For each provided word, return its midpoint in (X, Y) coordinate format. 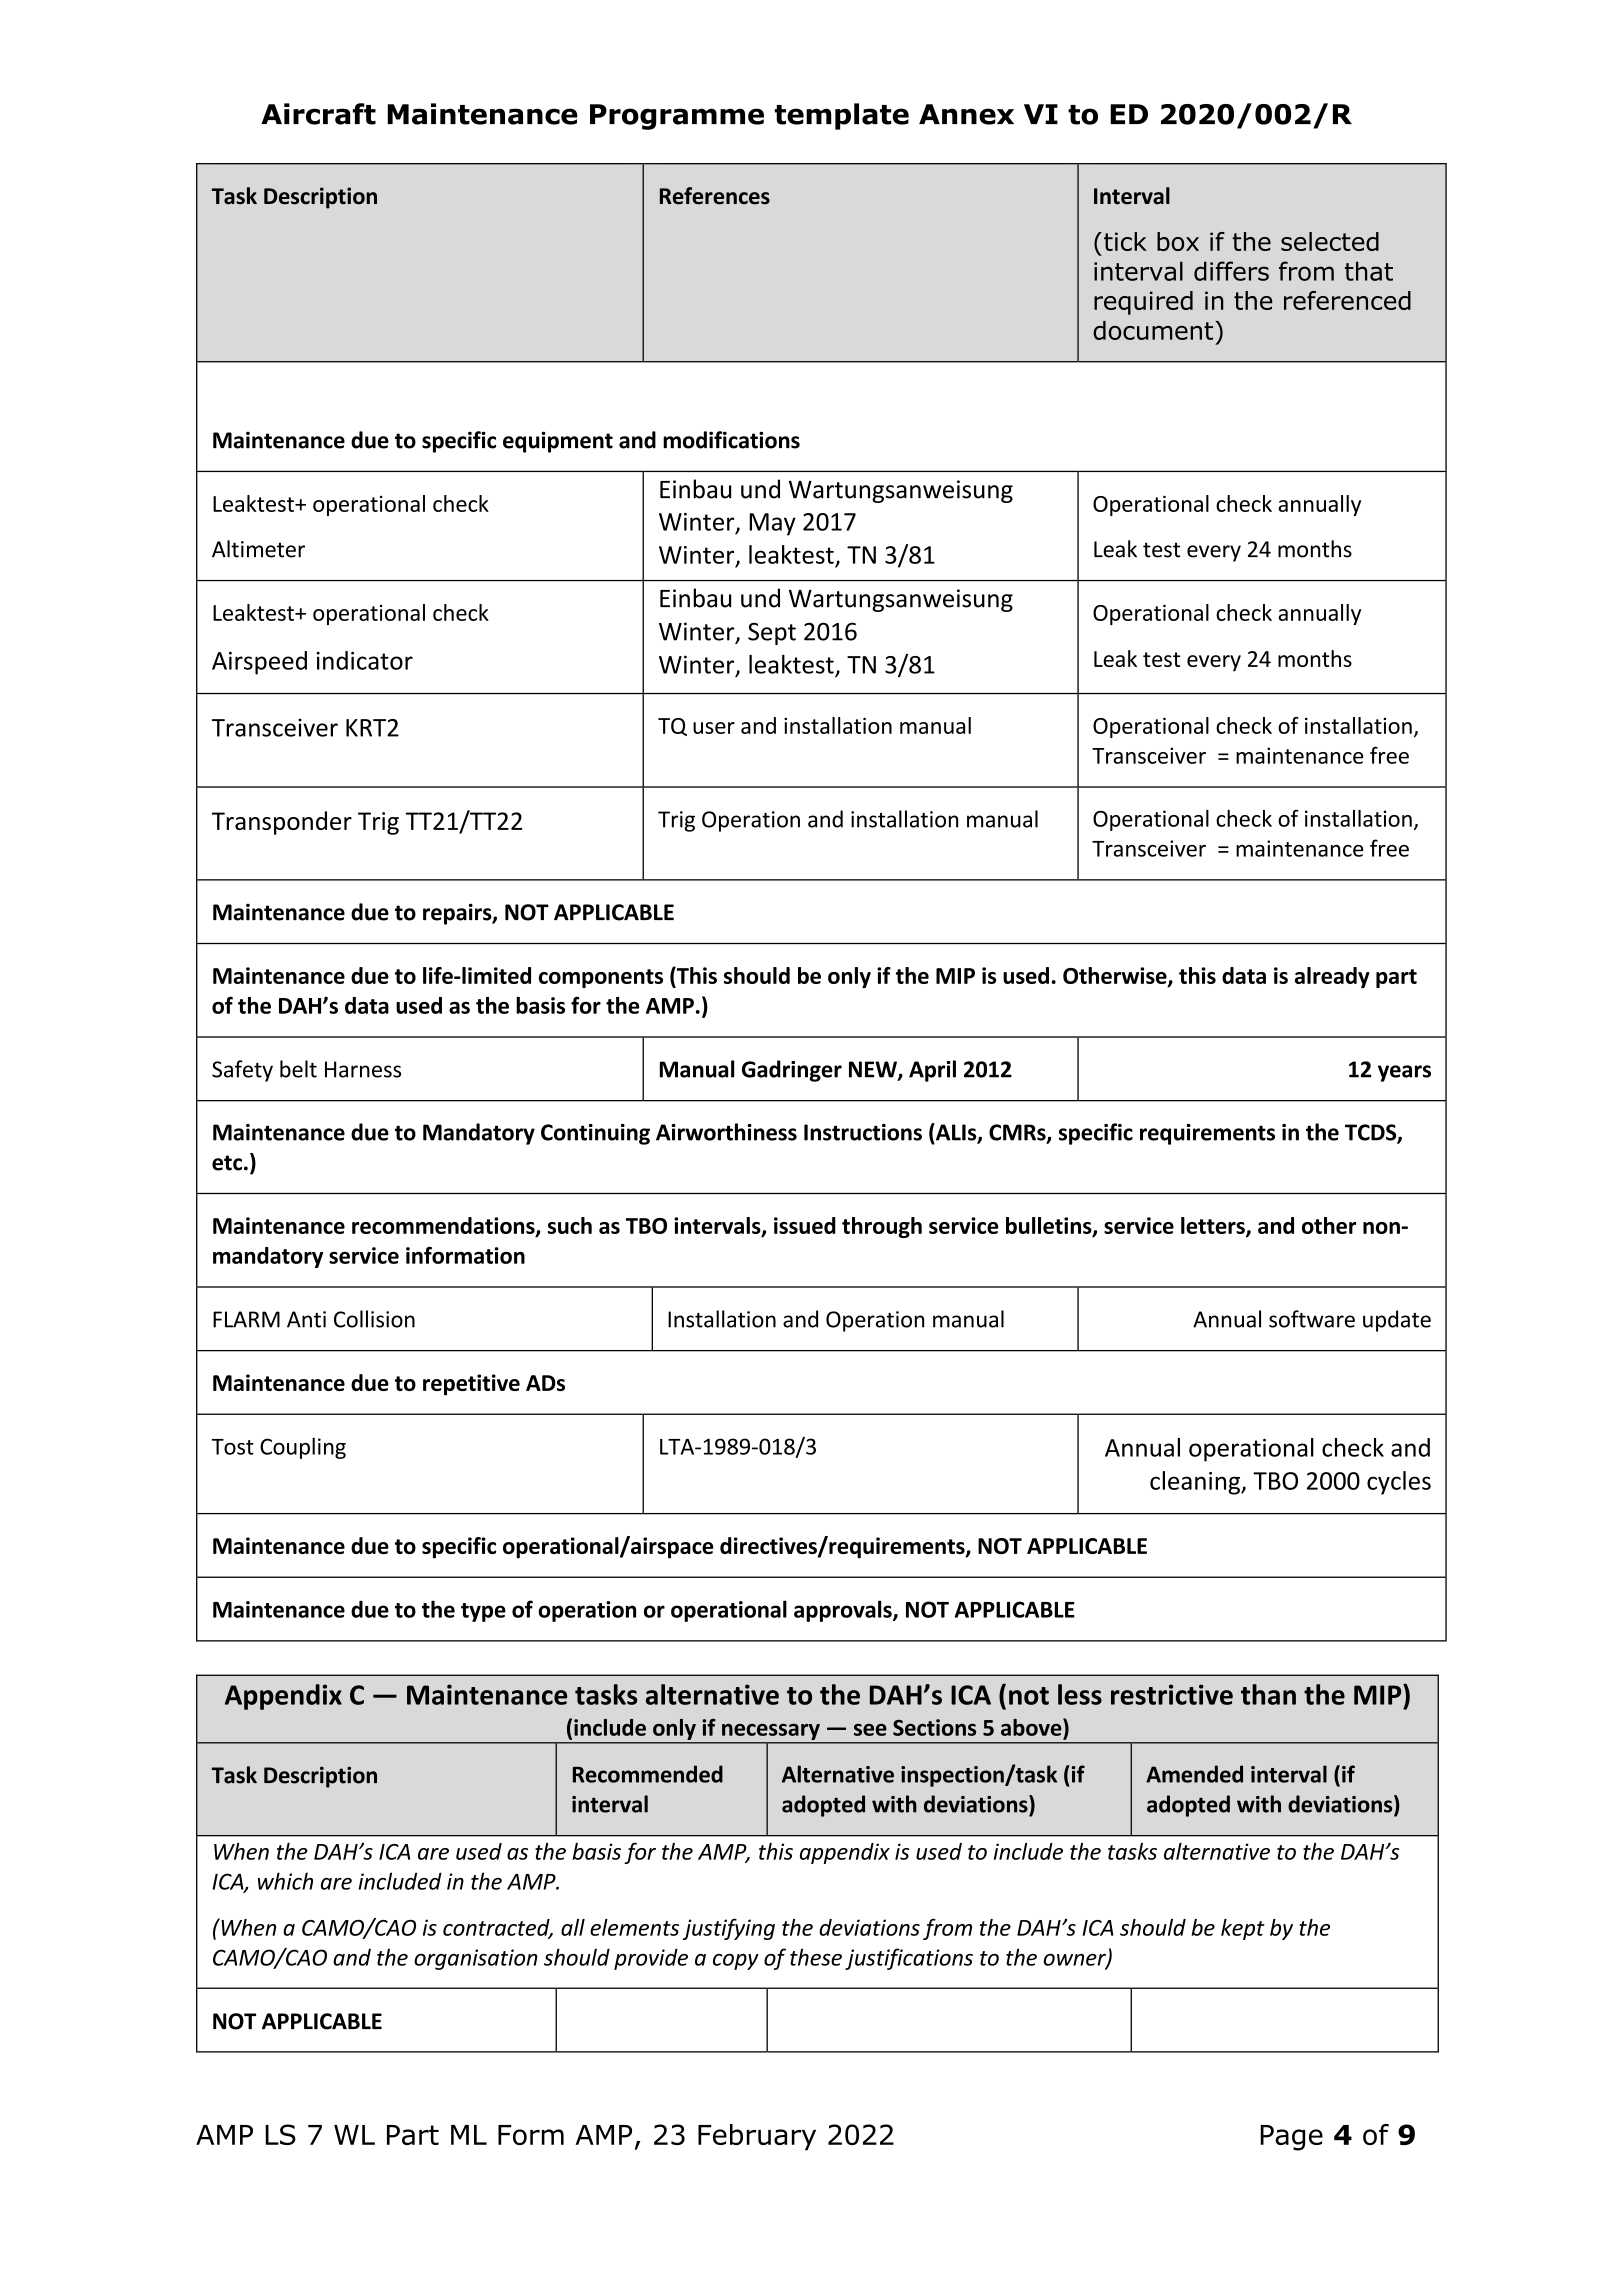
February (757, 2137)
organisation (476, 1959)
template (842, 116)
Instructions (863, 1132)
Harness (363, 1069)
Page (1291, 2138)
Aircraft (318, 114)
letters (1214, 1226)
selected (1330, 241)
